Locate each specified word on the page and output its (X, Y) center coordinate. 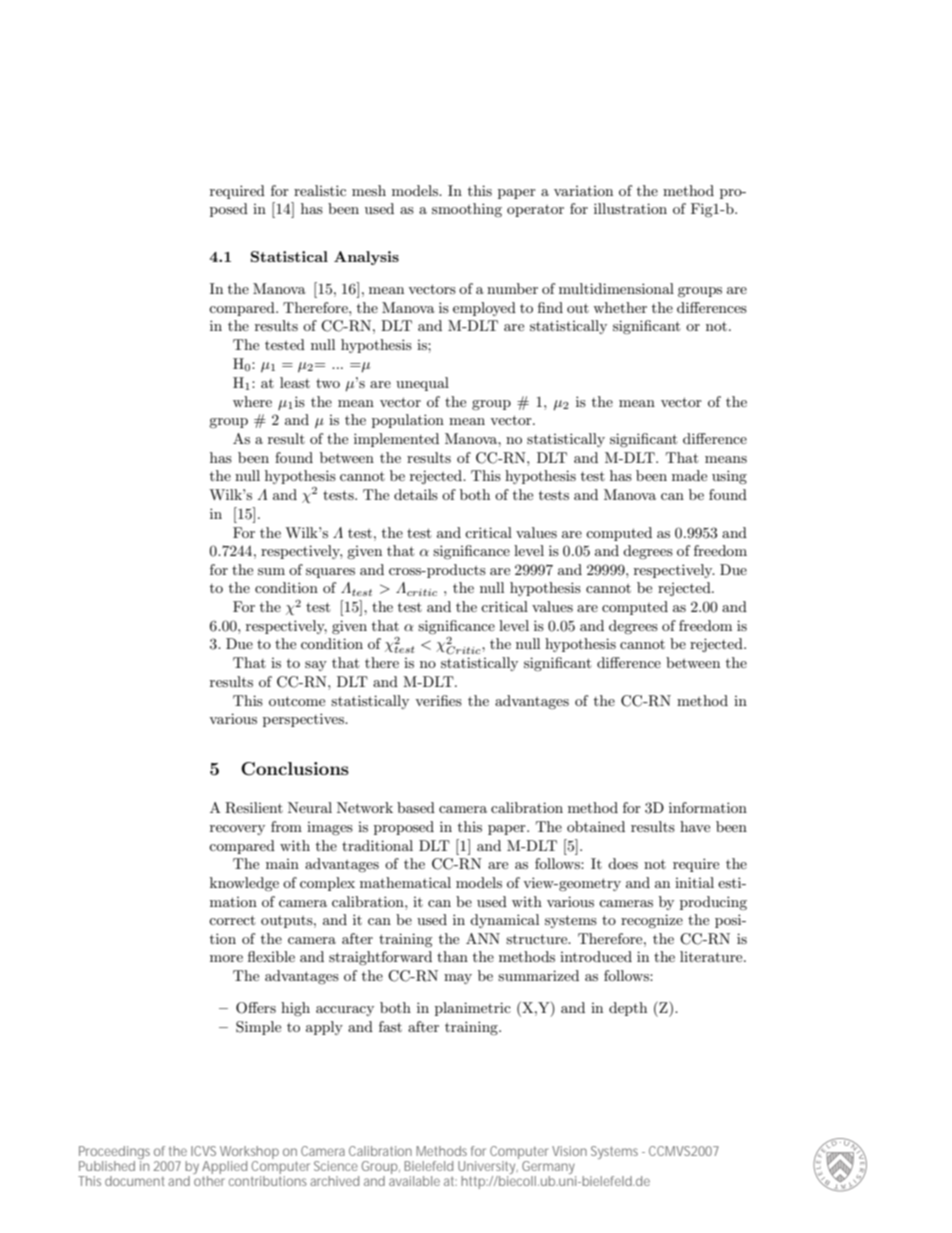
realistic (320, 190)
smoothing (467, 210)
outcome (297, 701)
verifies (438, 700)
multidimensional (616, 288)
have (695, 826)
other (209, 1181)
